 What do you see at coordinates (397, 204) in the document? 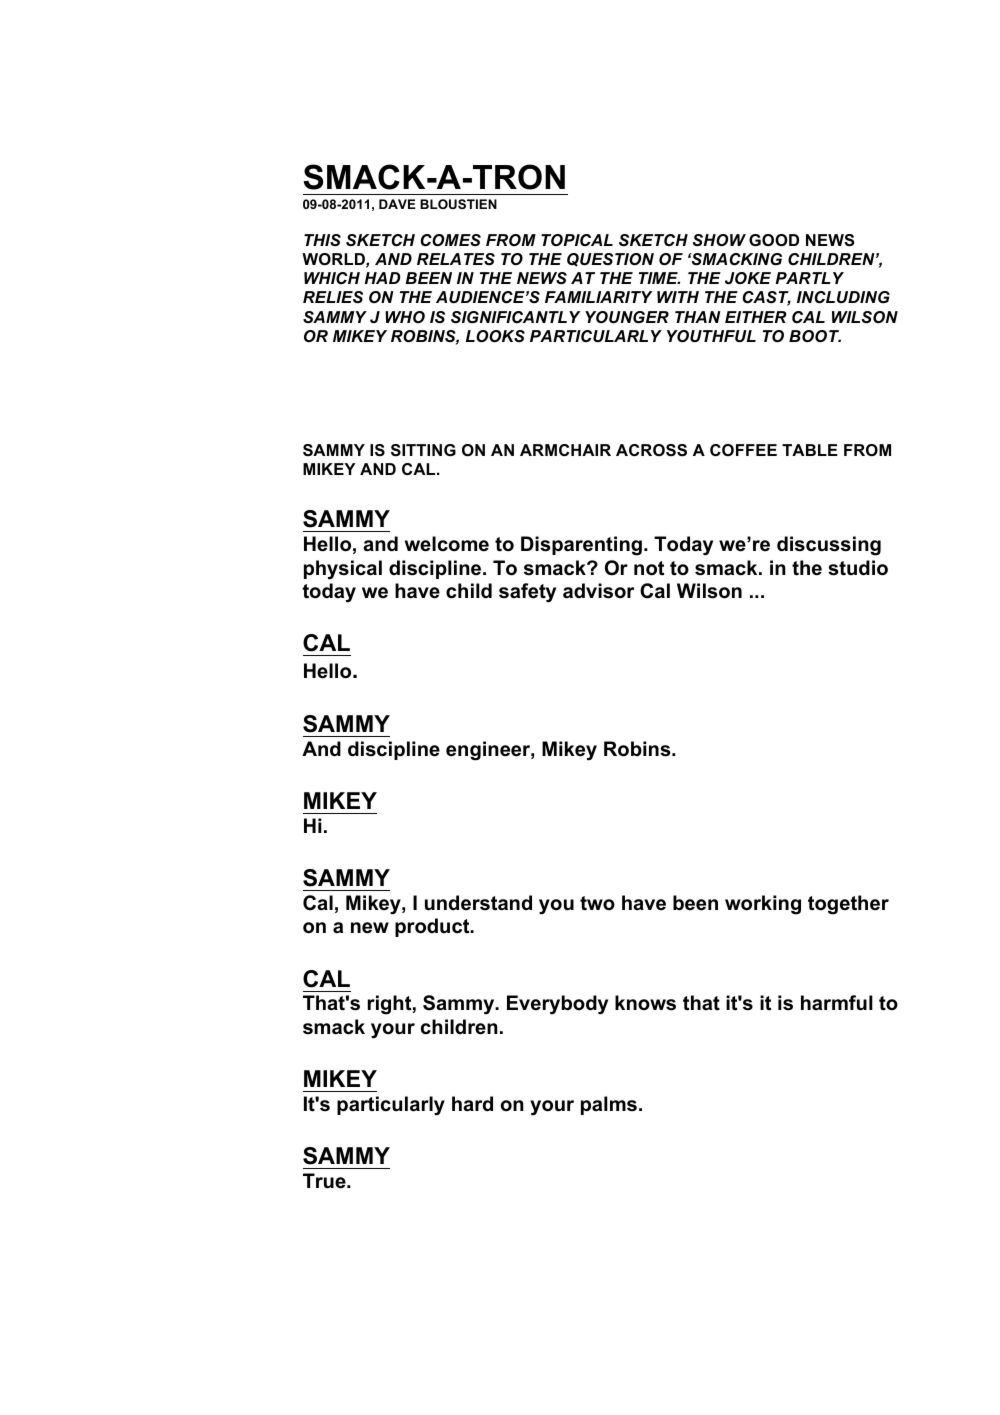
I see `DAVE` at bounding box center [397, 204].
